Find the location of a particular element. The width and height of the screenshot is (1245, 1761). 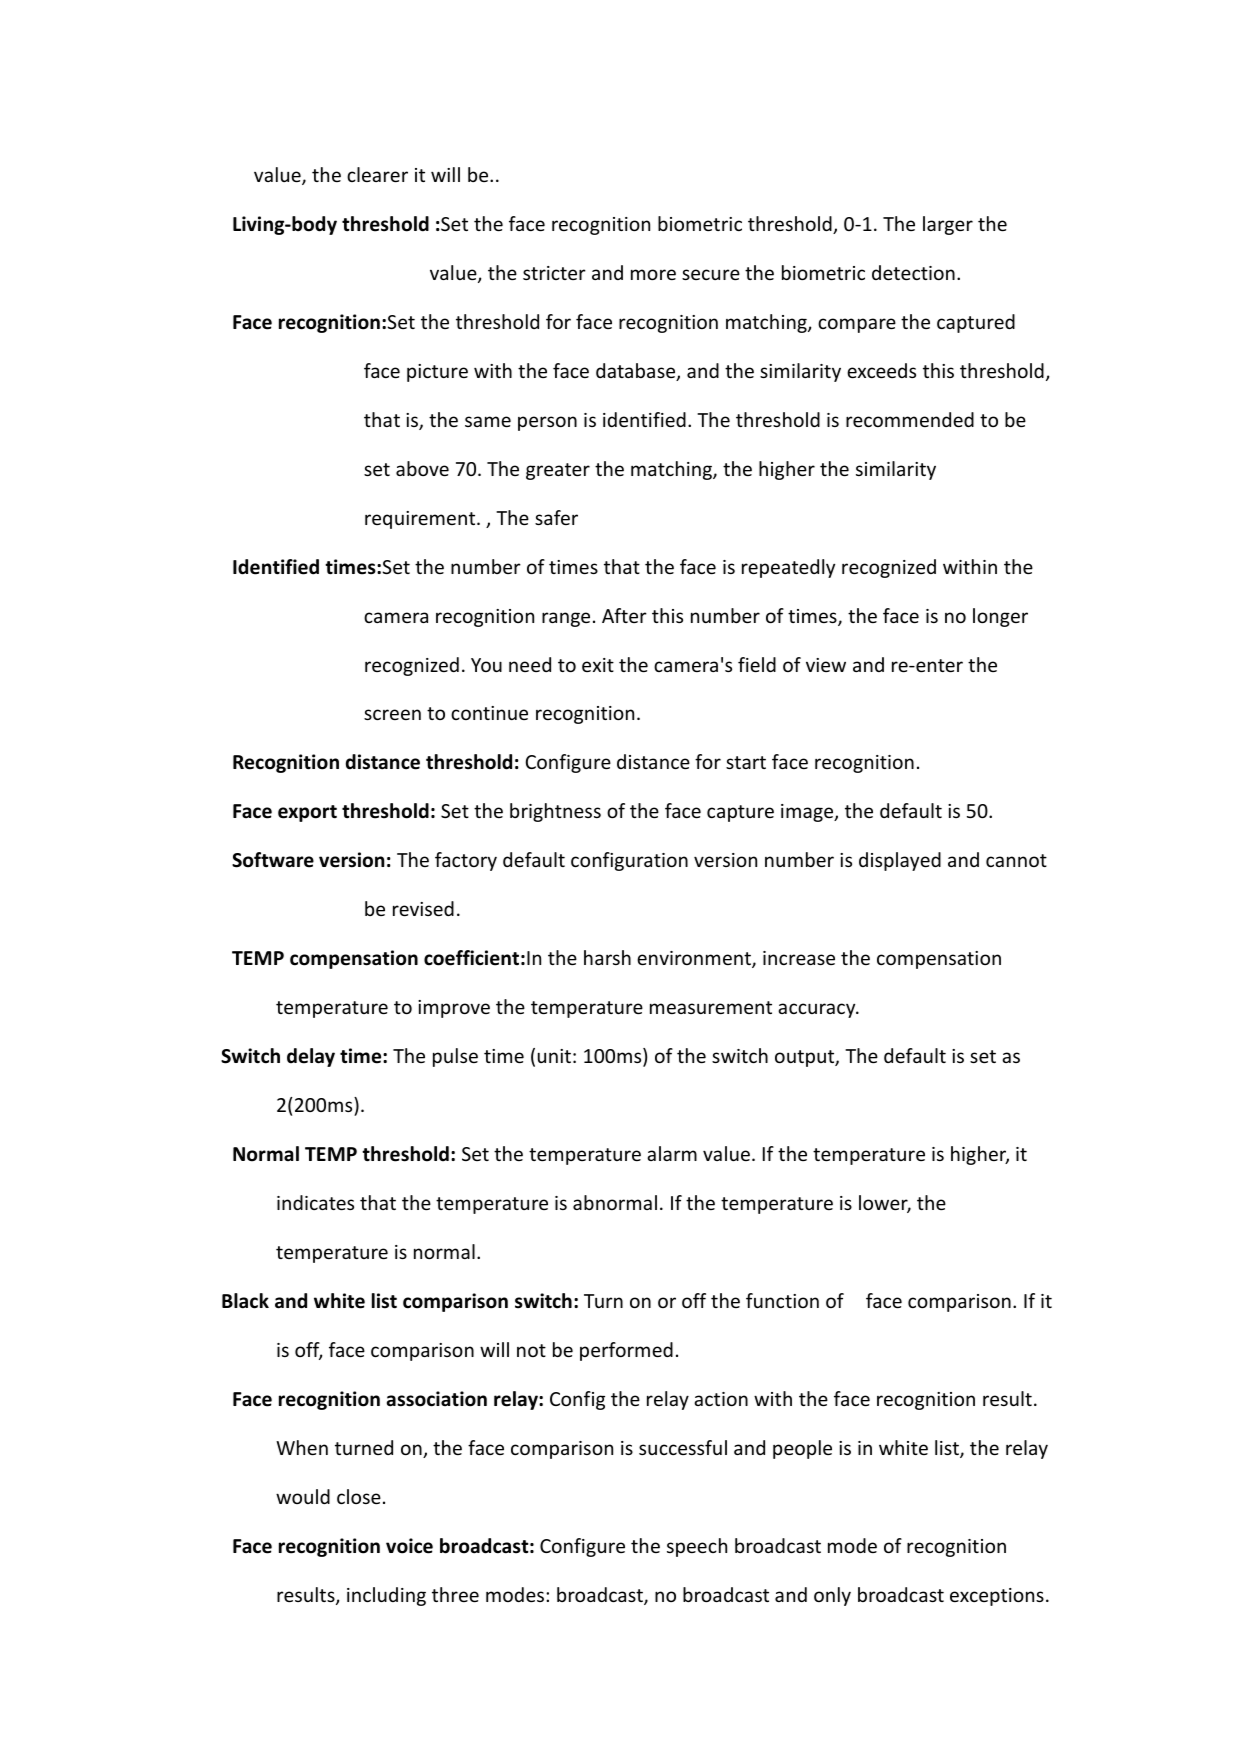

close is located at coordinates (359, 1496).
